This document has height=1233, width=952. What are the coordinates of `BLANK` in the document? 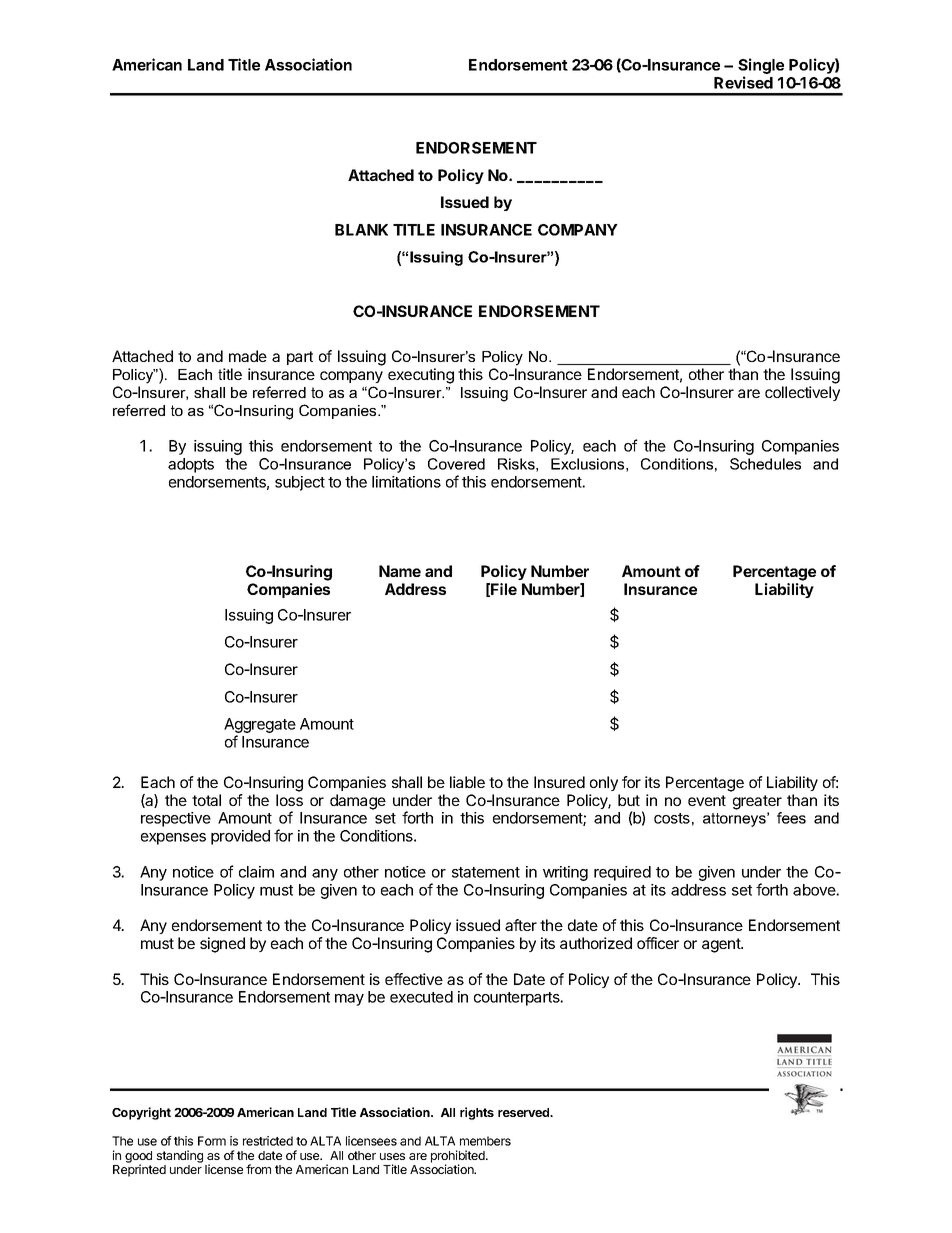 It's located at (361, 230).
